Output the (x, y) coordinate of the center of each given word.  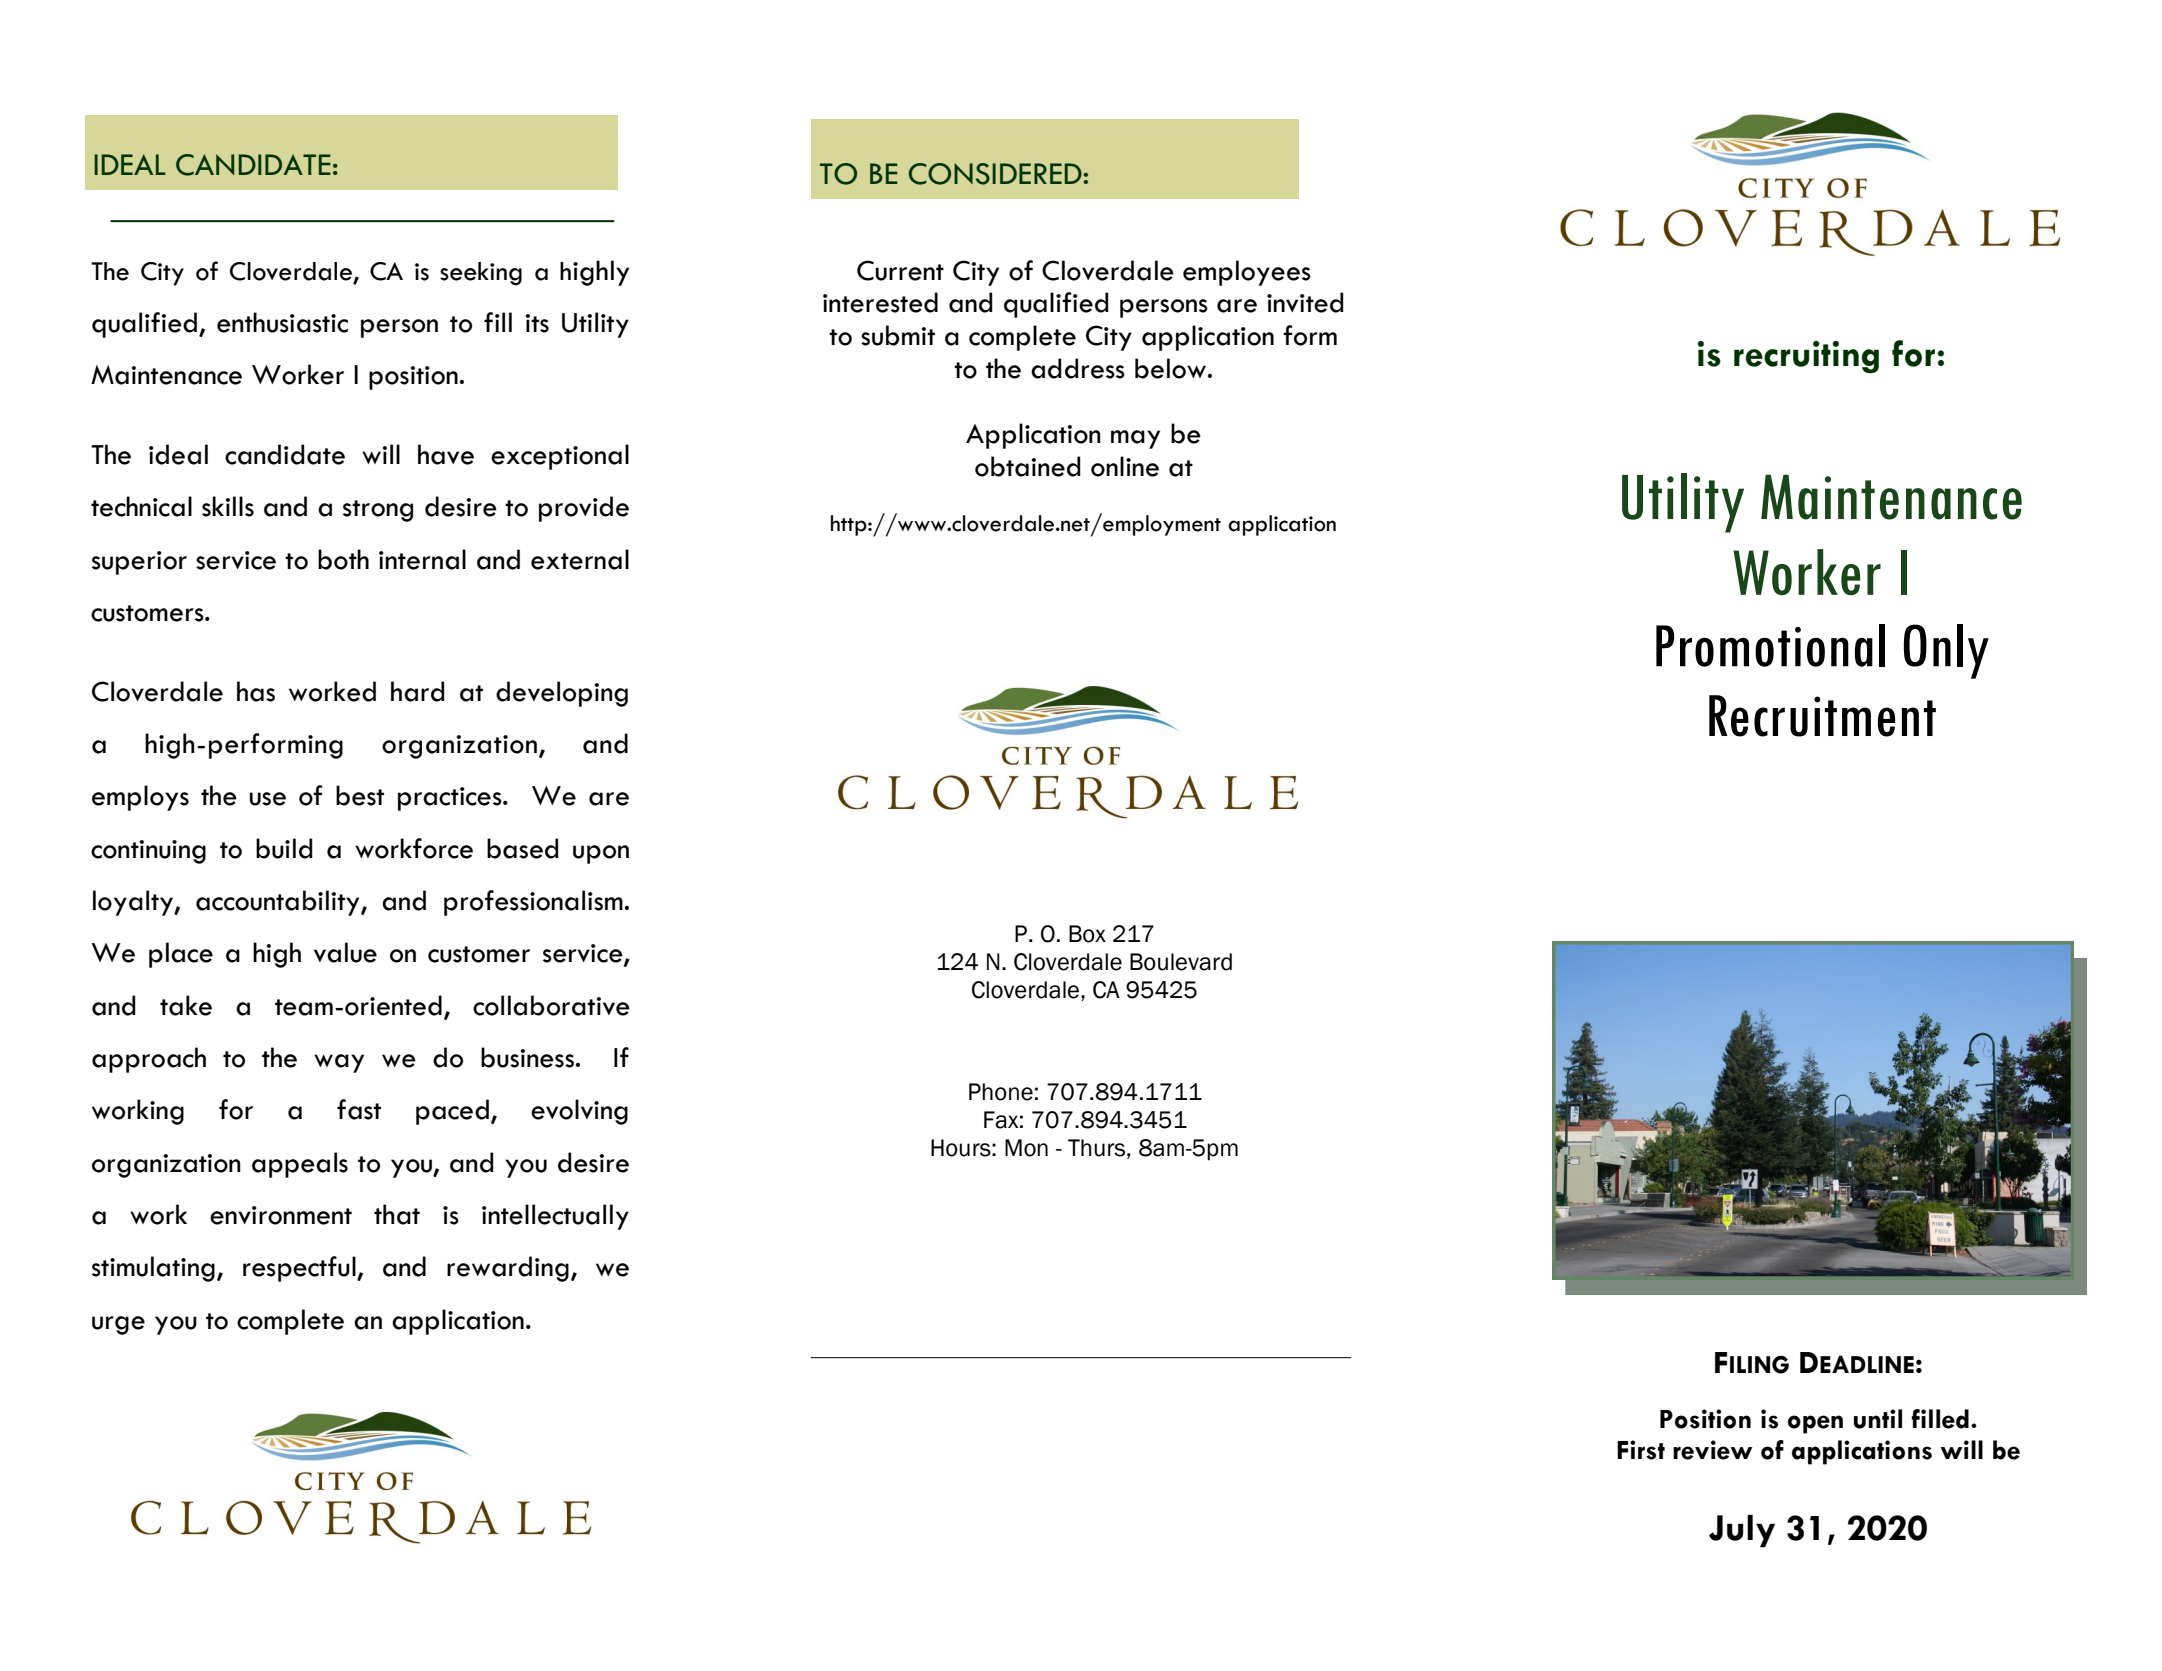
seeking (481, 274)
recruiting (1806, 357)
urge (118, 1325)
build (284, 848)
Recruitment (1822, 716)
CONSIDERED (996, 174)
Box (1087, 934)
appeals (300, 1165)
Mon (1026, 1148)
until (1878, 1419)
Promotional (1770, 645)
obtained (1028, 466)
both (343, 559)
